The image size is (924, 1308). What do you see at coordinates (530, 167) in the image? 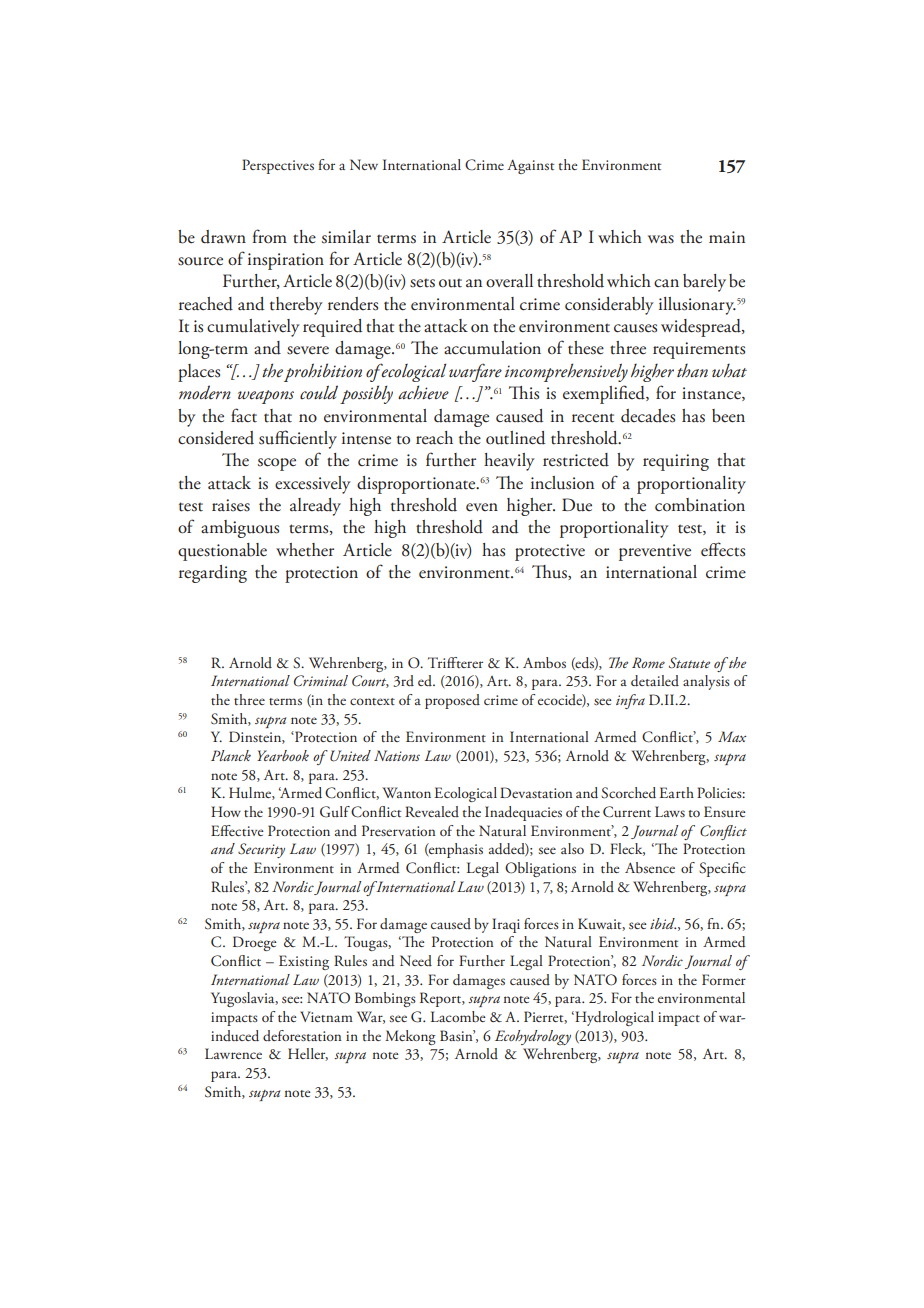
I see `Against` at bounding box center [530, 167].
